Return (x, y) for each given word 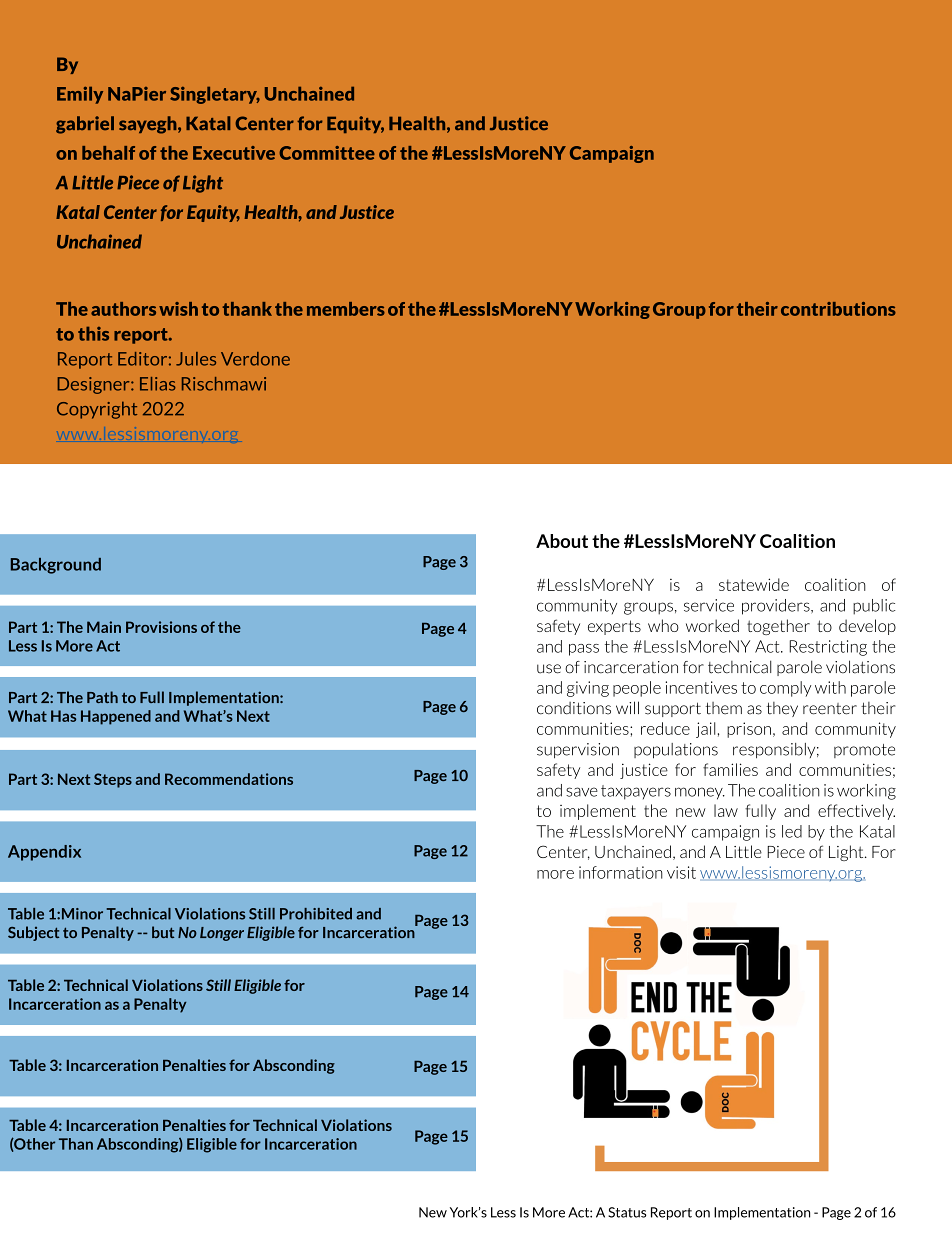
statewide (754, 584)
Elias (158, 384)
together (778, 627)
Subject (33, 933)
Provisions (161, 627)
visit (681, 872)
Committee (327, 153)
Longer (222, 934)
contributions (838, 309)
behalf (108, 153)
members (346, 309)
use (549, 669)
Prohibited (316, 914)
